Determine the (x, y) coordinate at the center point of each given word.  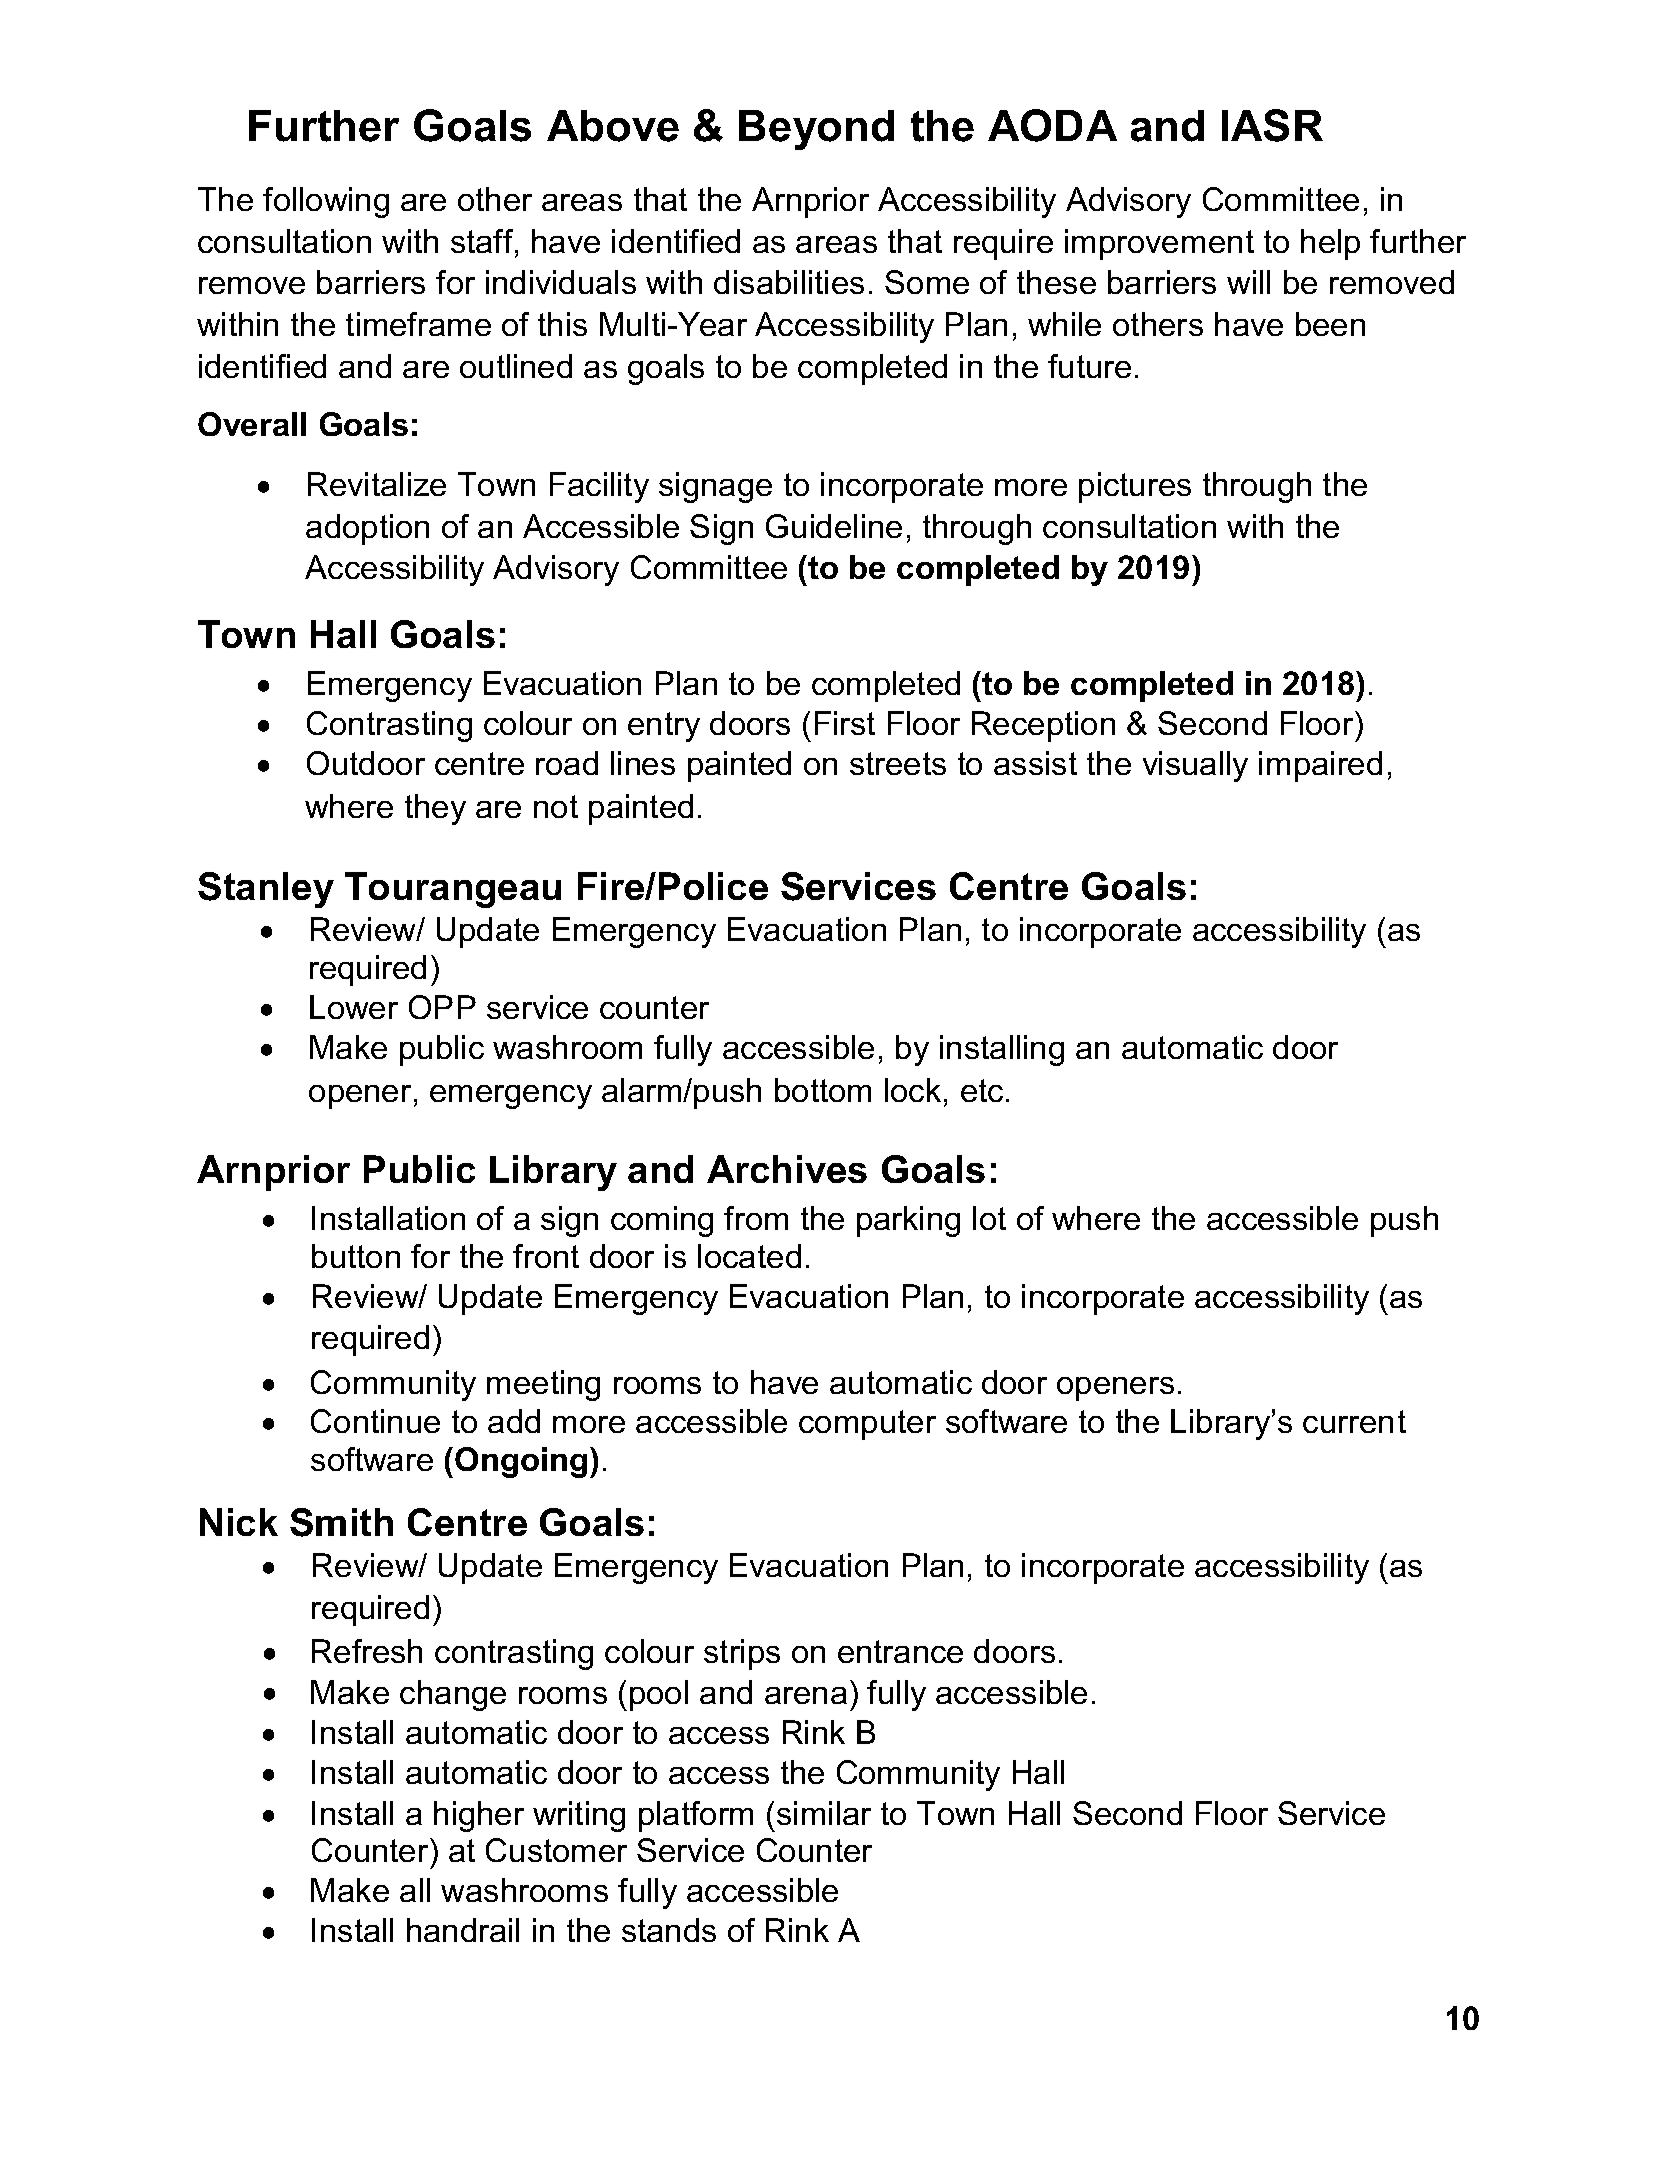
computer (867, 1425)
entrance (900, 1651)
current (1354, 1421)
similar (824, 1813)
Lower (354, 1007)
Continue (375, 1421)
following (326, 202)
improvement (1159, 244)
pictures (1135, 487)
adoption (367, 529)
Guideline (834, 526)
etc (982, 1090)
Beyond (816, 130)
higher (479, 1816)
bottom (823, 1090)
